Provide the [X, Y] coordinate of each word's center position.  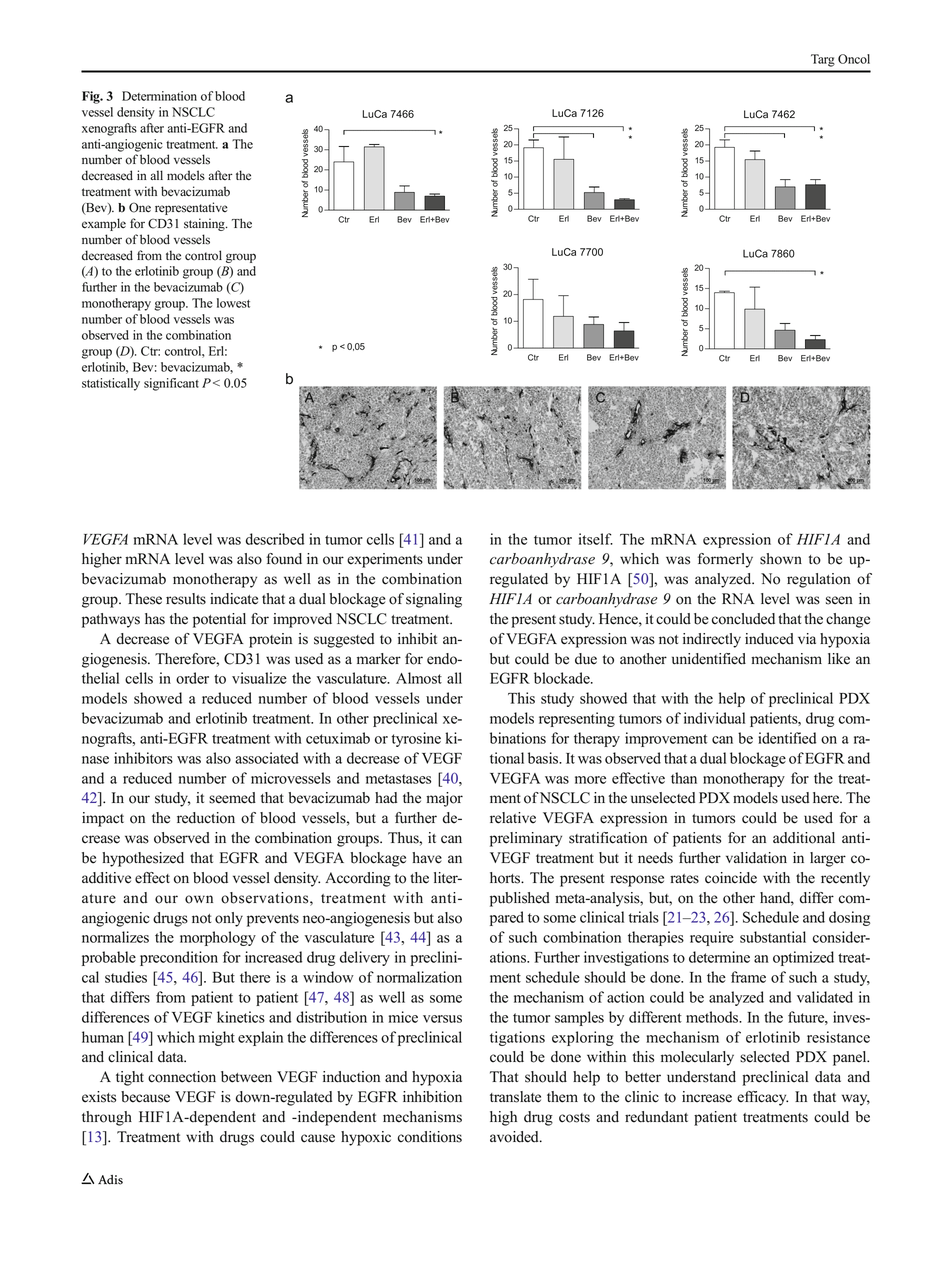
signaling [434, 600]
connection [182, 1077]
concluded [743, 619]
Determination [159, 96]
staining [205, 224]
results [186, 599]
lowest [233, 303]
